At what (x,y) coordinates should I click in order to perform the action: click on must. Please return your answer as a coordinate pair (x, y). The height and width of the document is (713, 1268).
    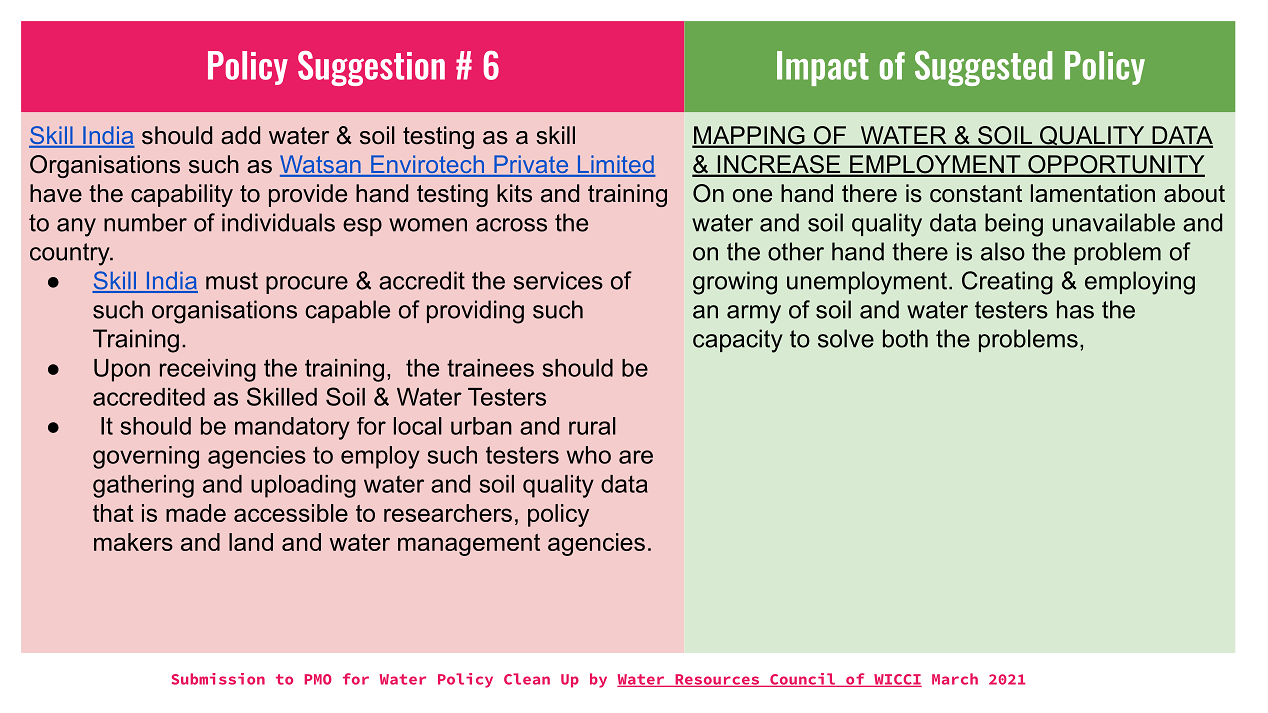
    Looking at the image, I should click on (232, 281).
